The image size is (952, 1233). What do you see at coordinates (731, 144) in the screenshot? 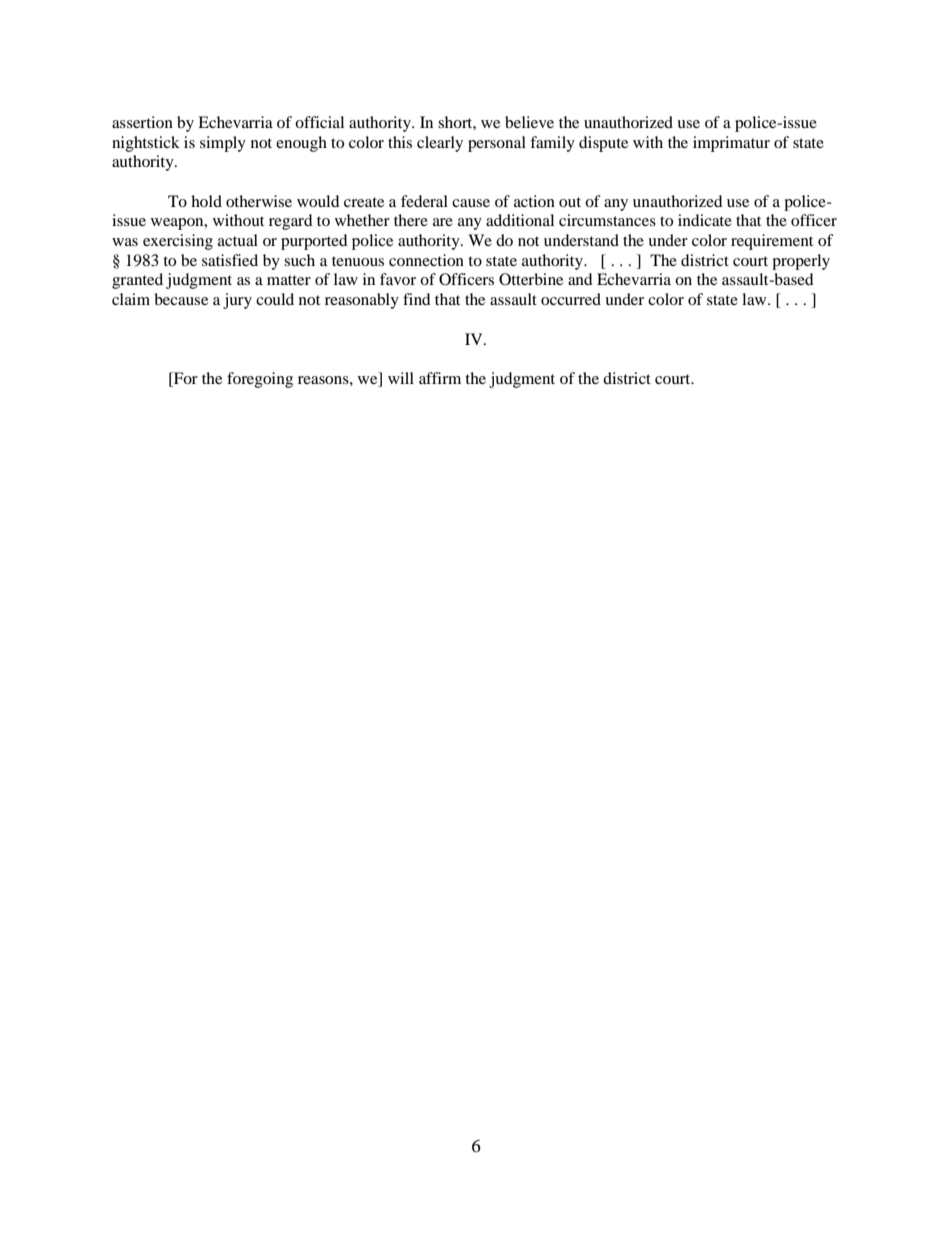
I see `imprimatur` at bounding box center [731, 144].
